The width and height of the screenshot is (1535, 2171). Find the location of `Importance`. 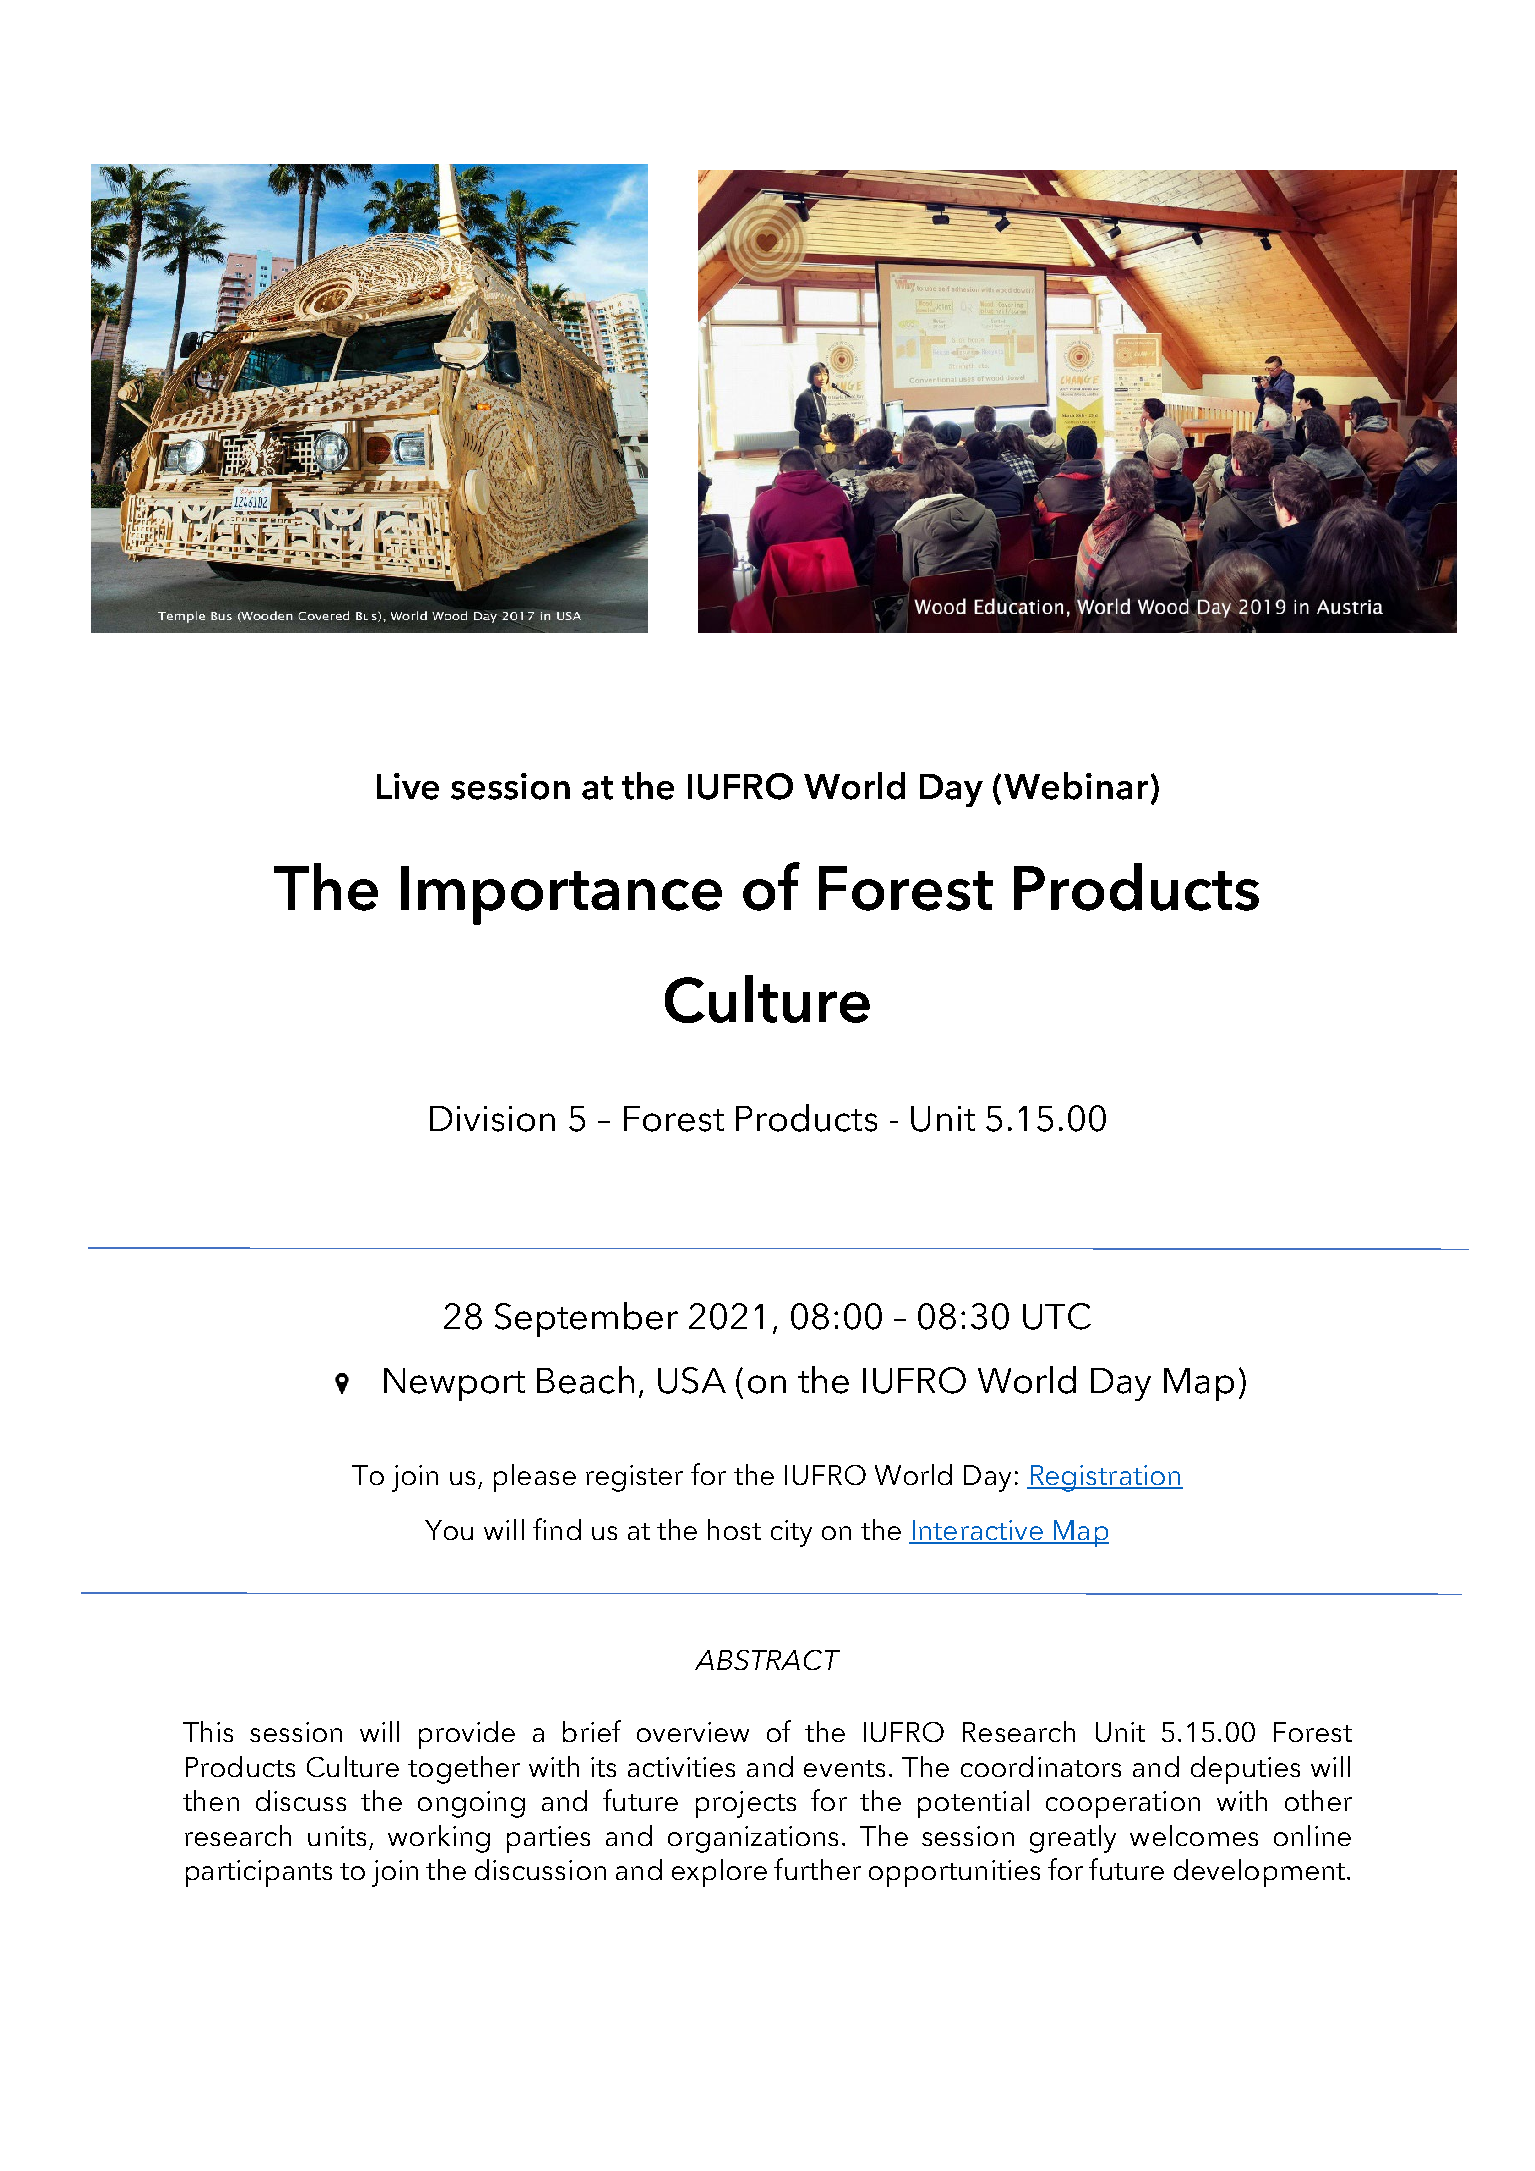

Importance is located at coordinates (561, 895).
